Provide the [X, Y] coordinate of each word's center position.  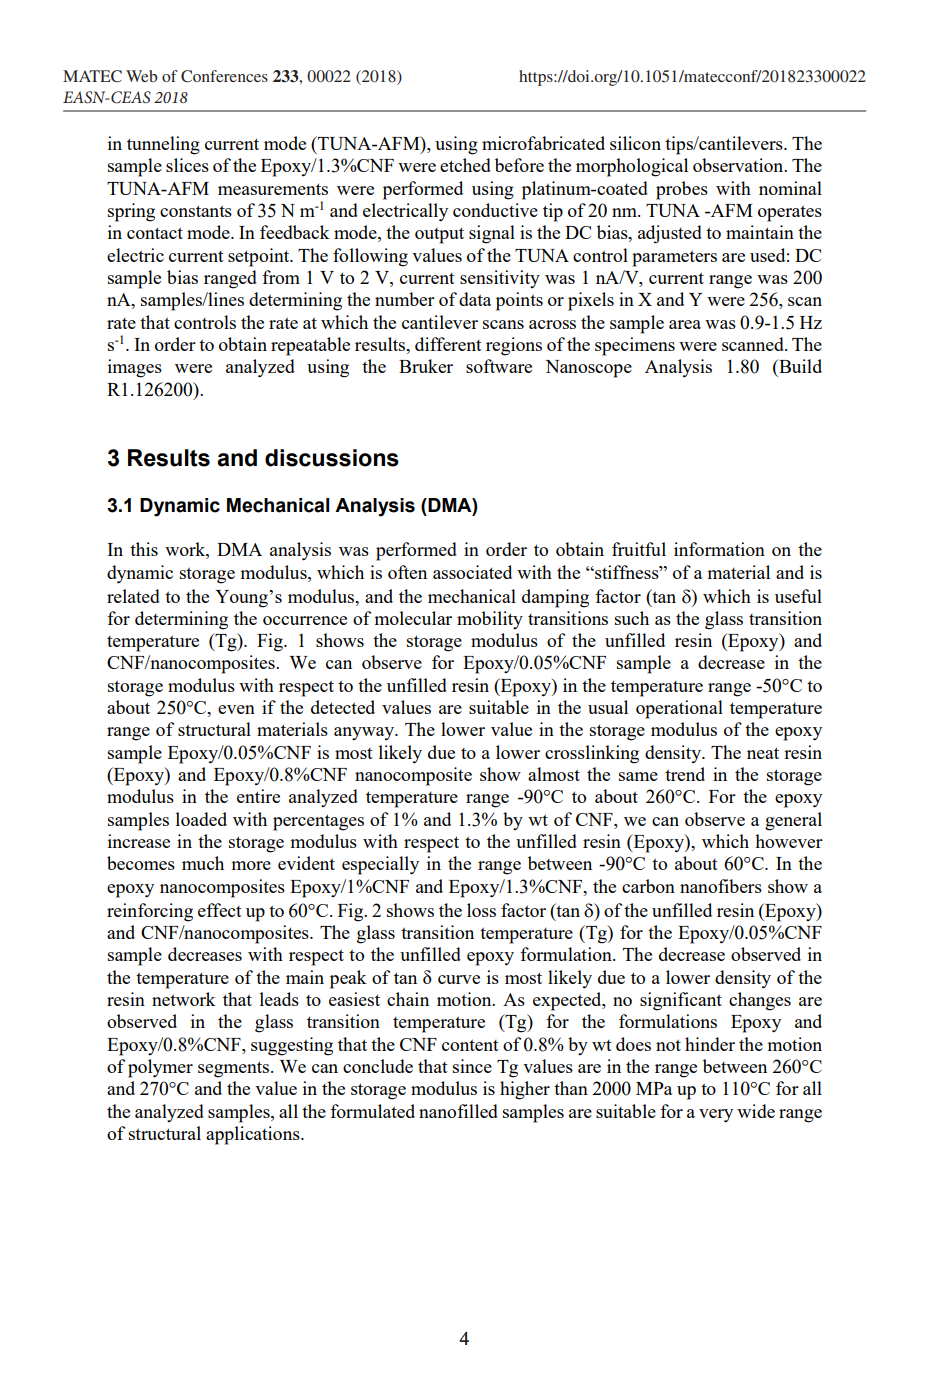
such [632, 618]
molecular [413, 618]
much [203, 863]
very [716, 1116]
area [685, 324]
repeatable [310, 346]
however [789, 841]
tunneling [163, 145]
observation [739, 165]
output [439, 235]
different [448, 344]
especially [380, 865]
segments [235, 1069]
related [133, 596]
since [472, 1066]
